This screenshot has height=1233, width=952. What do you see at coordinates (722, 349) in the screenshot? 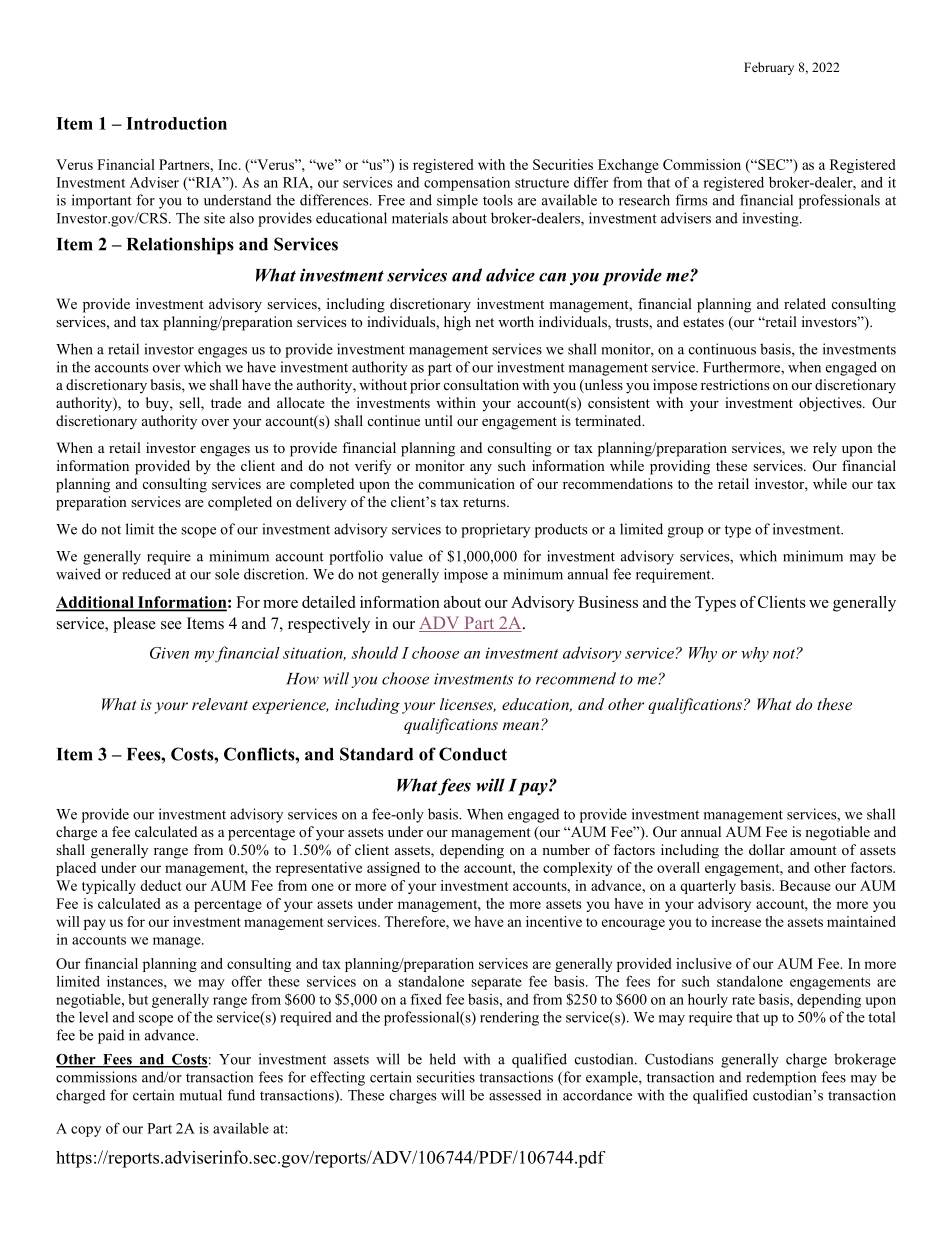
I see `continuous` at bounding box center [722, 349].
